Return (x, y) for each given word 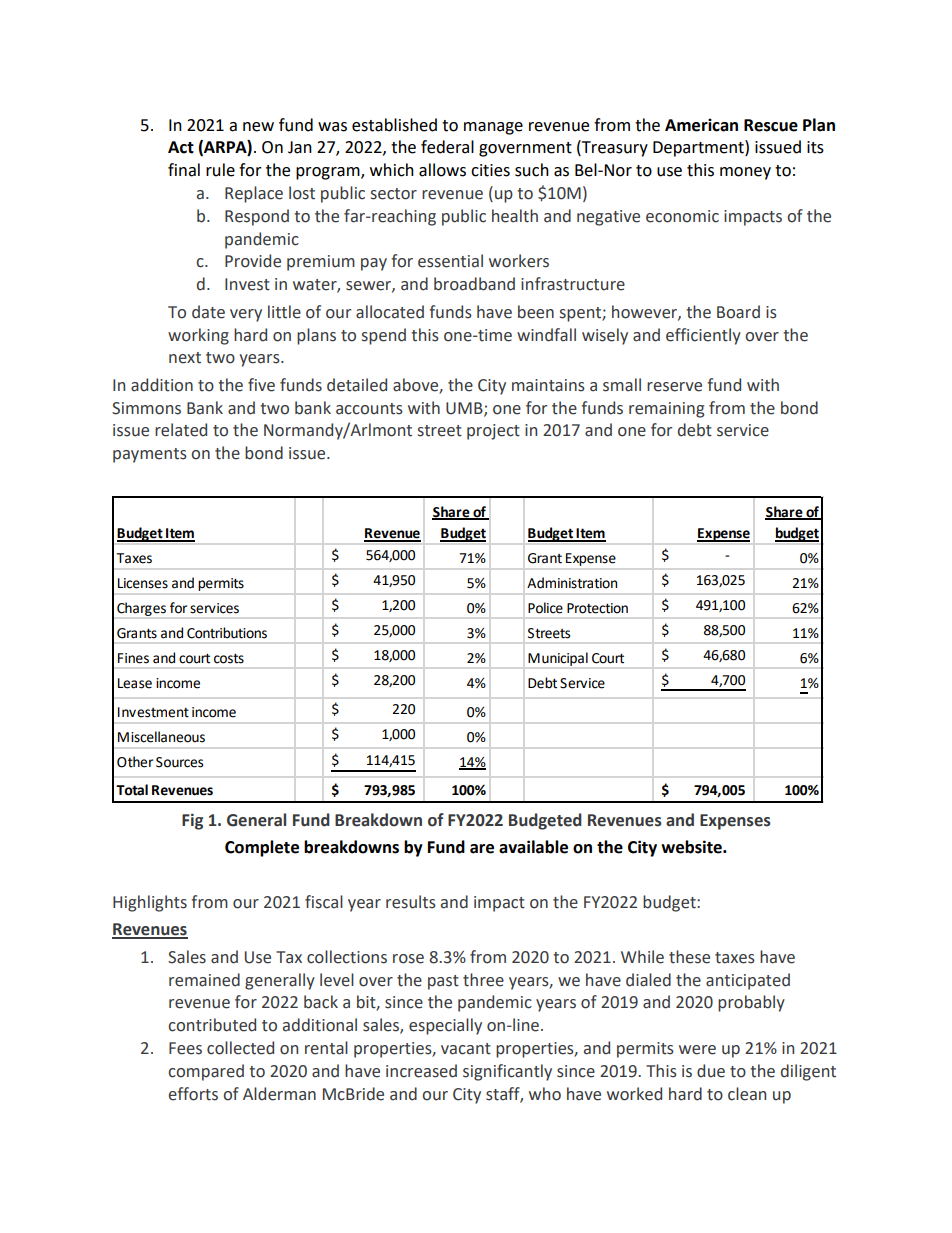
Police (545, 608)
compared (206, 1072)
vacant (466, 1049)
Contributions (227, 633)
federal (447, 147)
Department (699, 148)
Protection (597, 608)
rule (220, 170)
